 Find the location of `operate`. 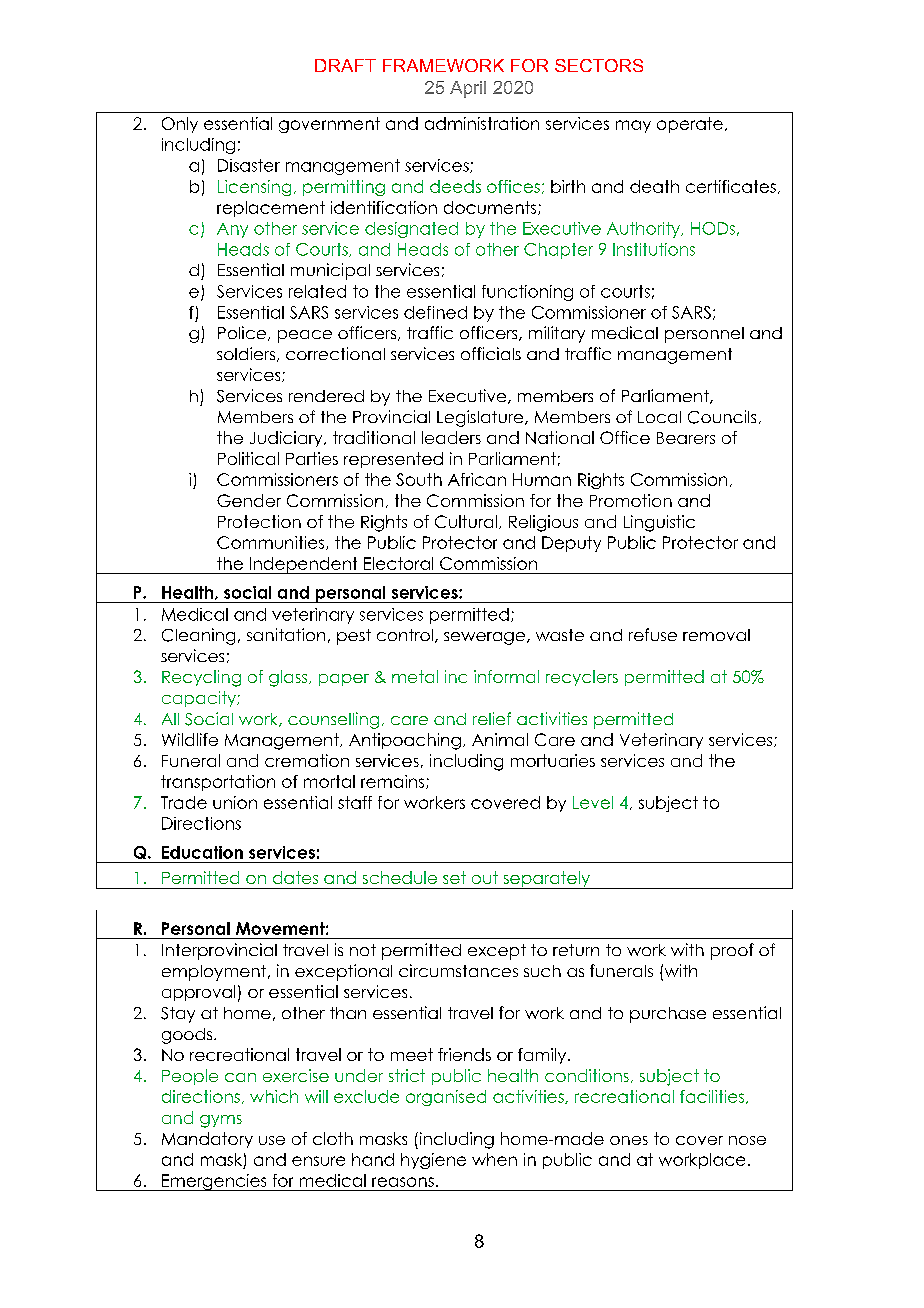

operate is located at coordinates (690, 125).
